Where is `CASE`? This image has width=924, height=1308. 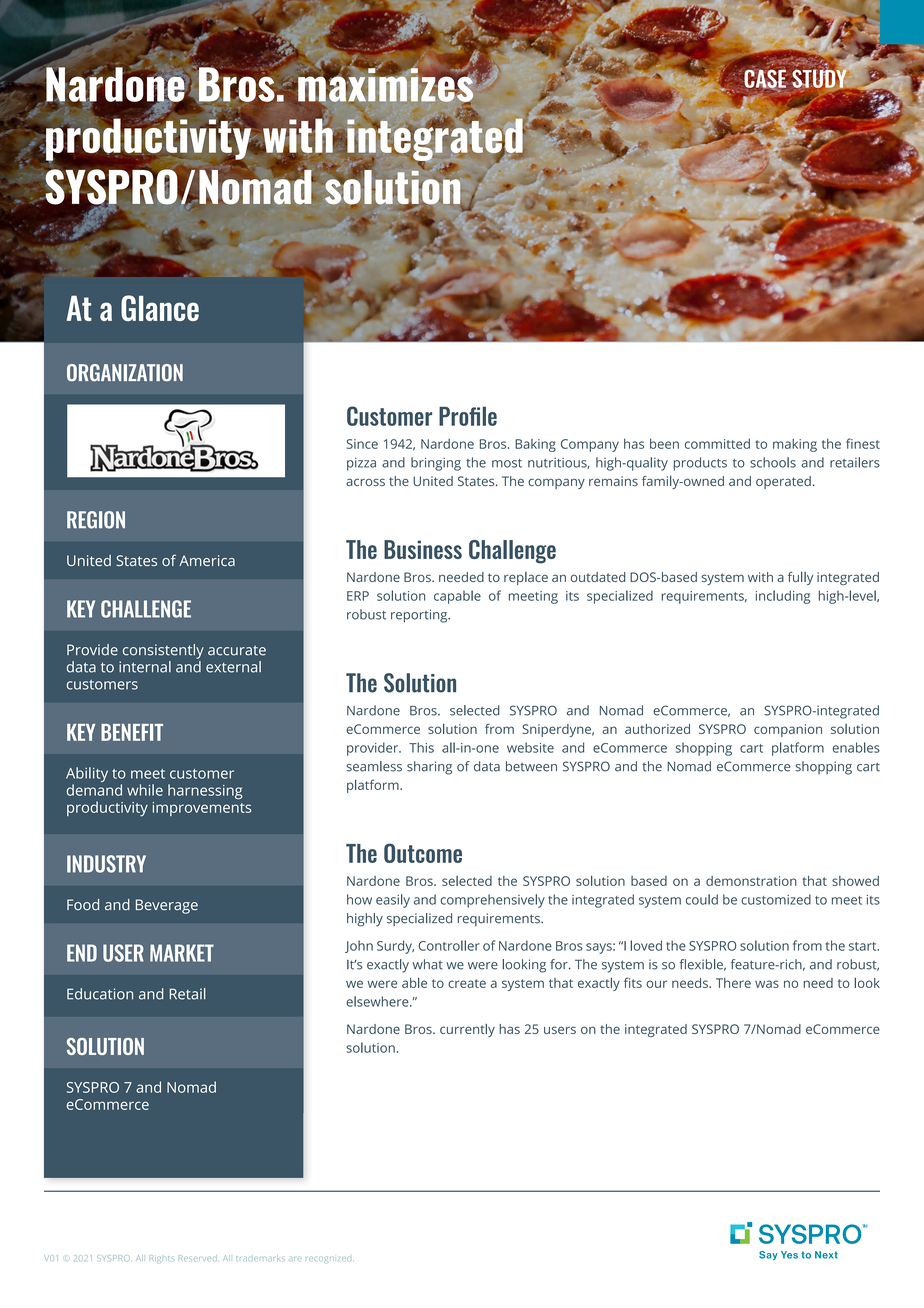
CASE is located at coordinates (765, 78).
